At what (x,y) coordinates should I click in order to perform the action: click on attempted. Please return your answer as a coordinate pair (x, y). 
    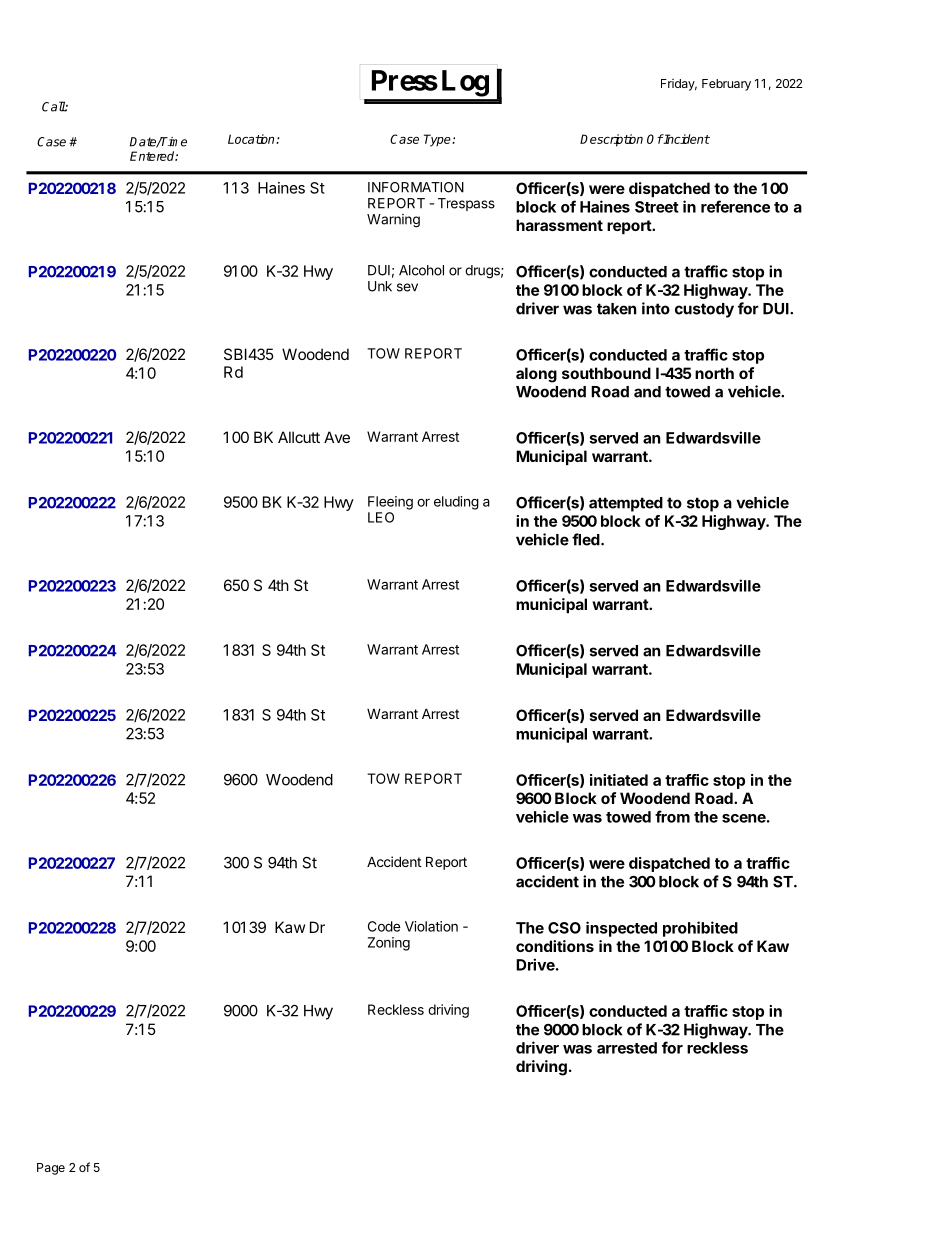
    Looking at the image, I should click on (626, 504).
